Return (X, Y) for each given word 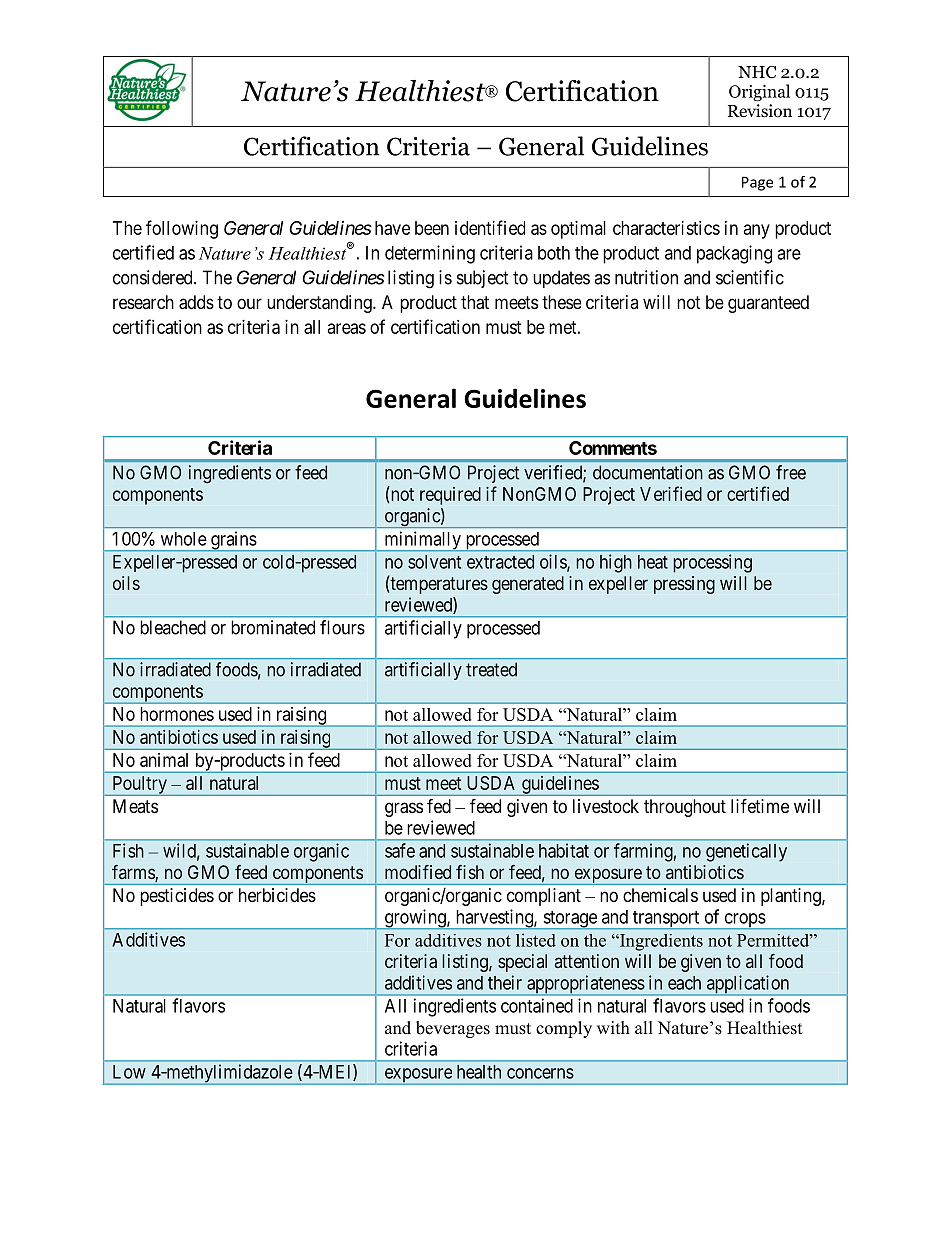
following (182, 229)
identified (490, 227)
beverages (453, 1029)
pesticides (177, 897)
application (748, 985)
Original (759, 93)
